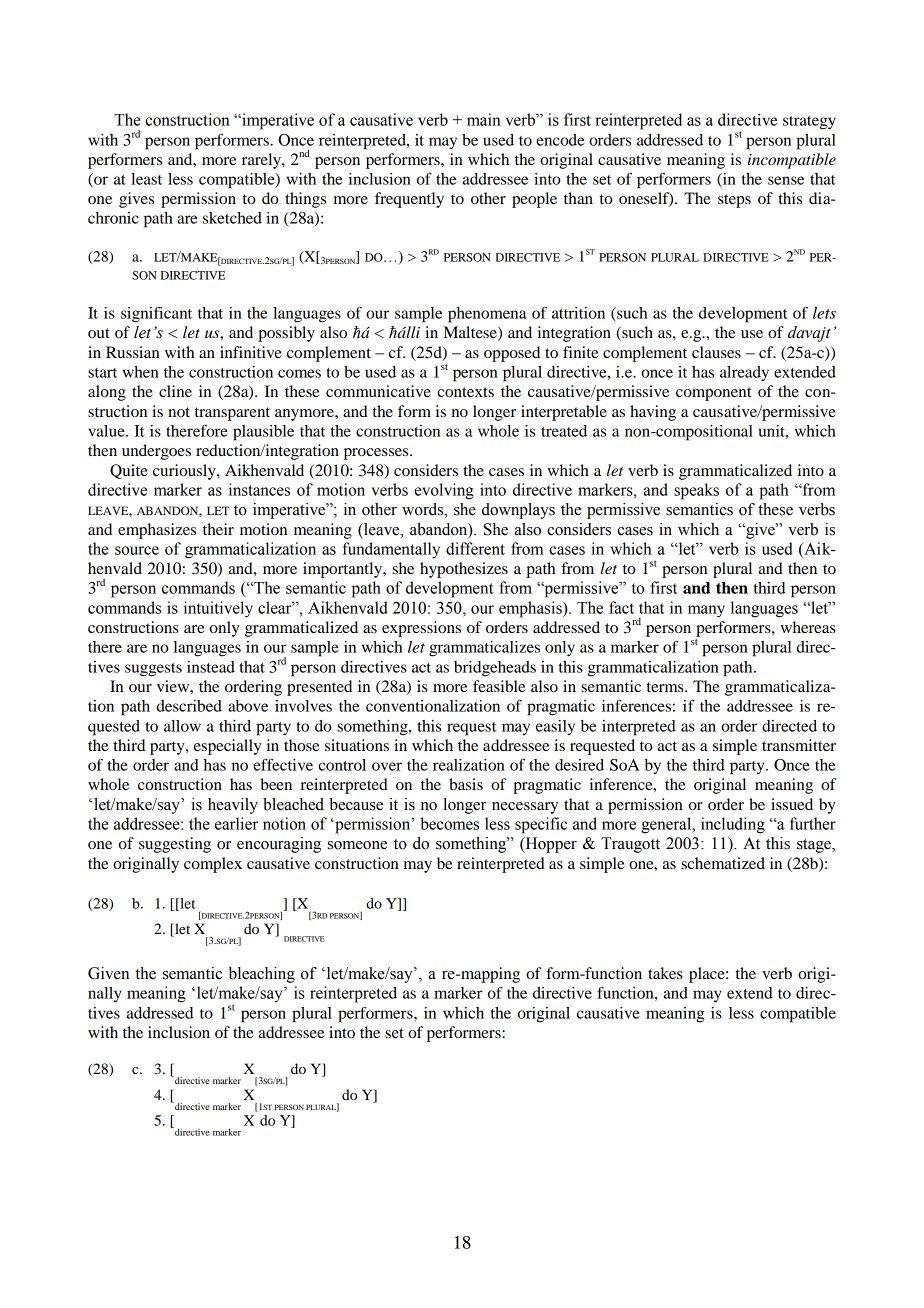  I want to click on bleaching, so click(262, 975).
